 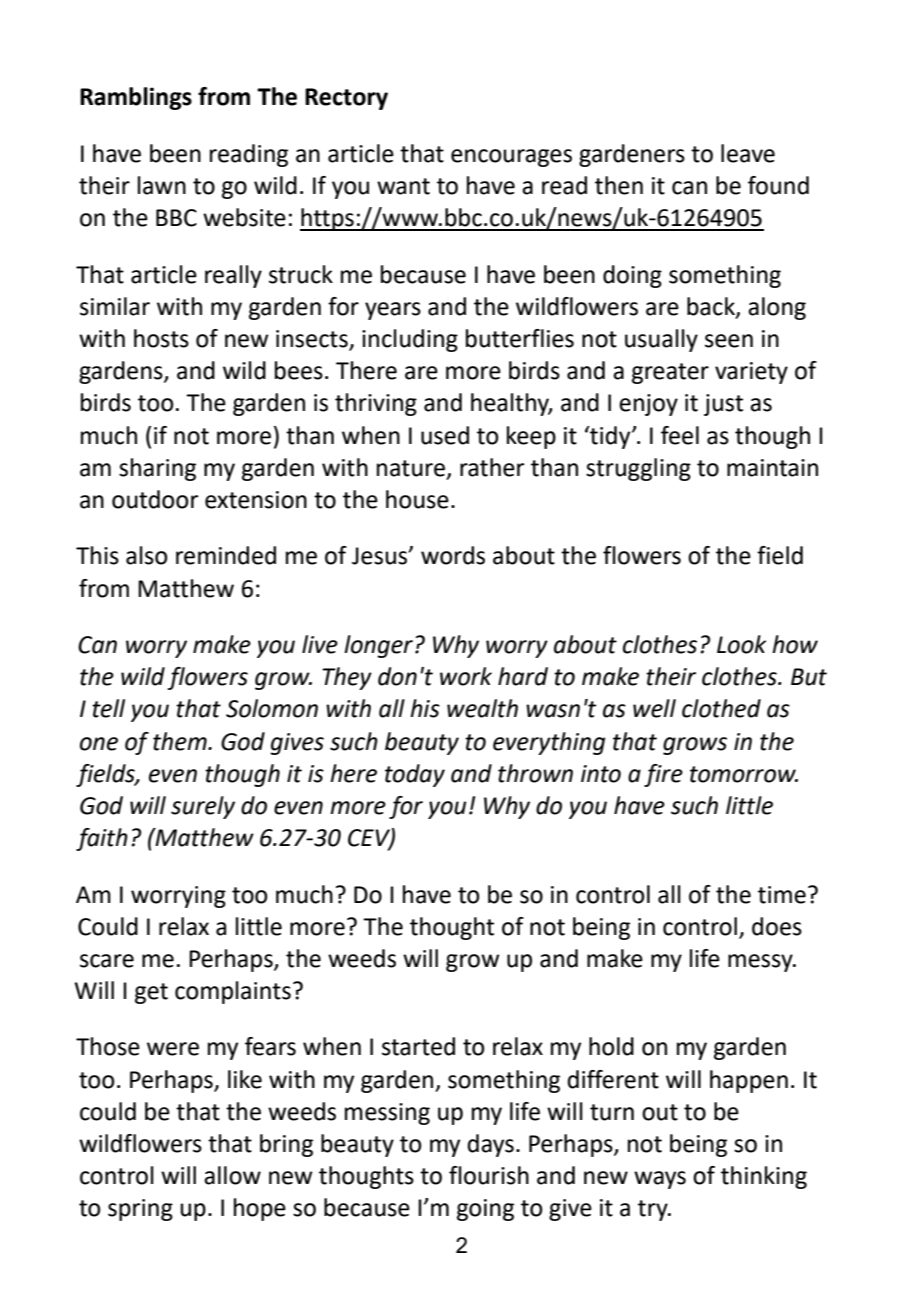 I want to click on does, so click(x=777, y=926).
